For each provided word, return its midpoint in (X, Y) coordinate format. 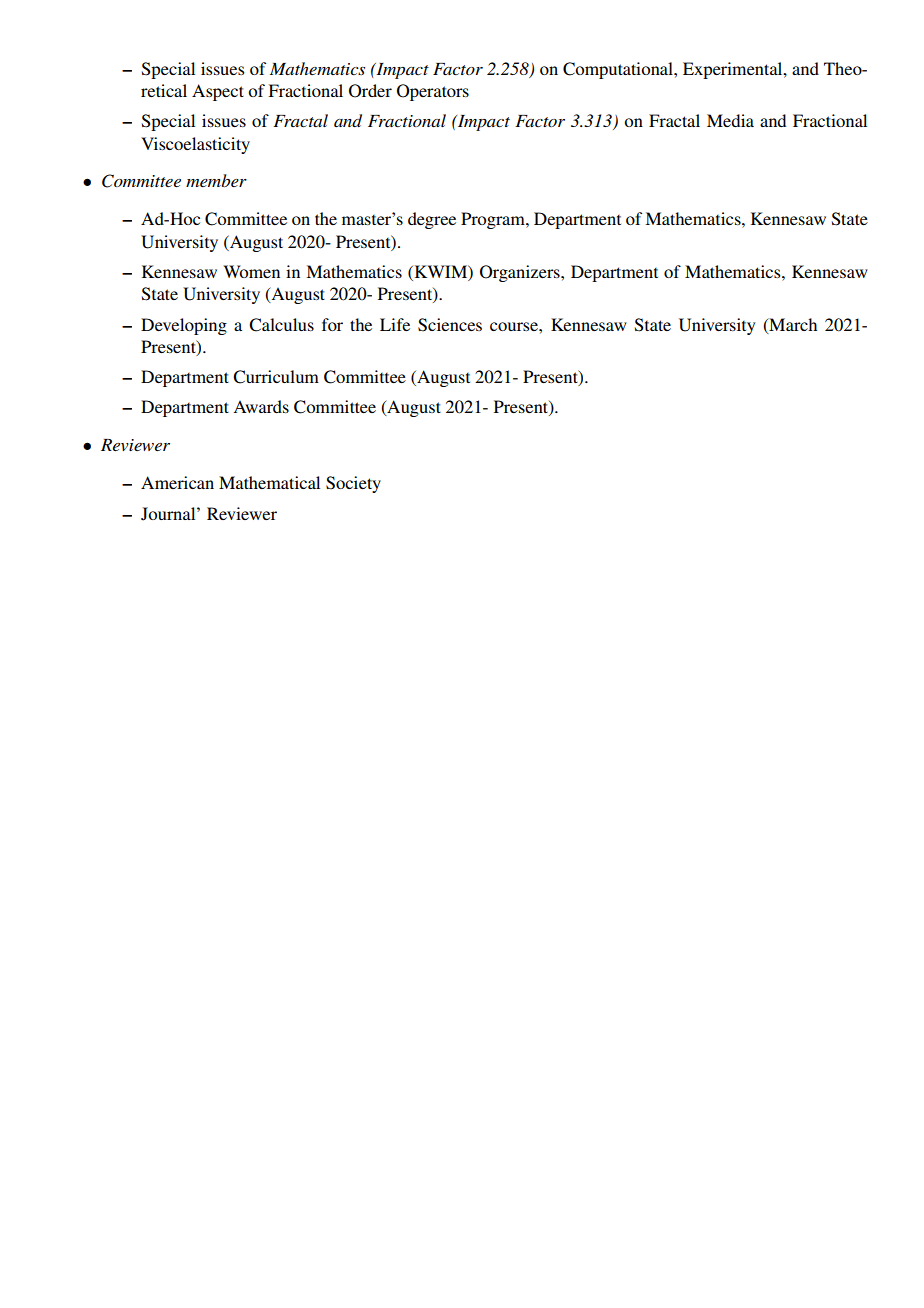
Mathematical (269, 482)
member (216, 180)
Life (395, 324)
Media (730, 120)
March (792, 325)
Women (251, 271)
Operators (433, 92)
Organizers (521, 273)
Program (494, 220)
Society (353, 484)
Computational (619, 70)
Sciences (450, 325)
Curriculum (276, 377)
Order (370, 91)
